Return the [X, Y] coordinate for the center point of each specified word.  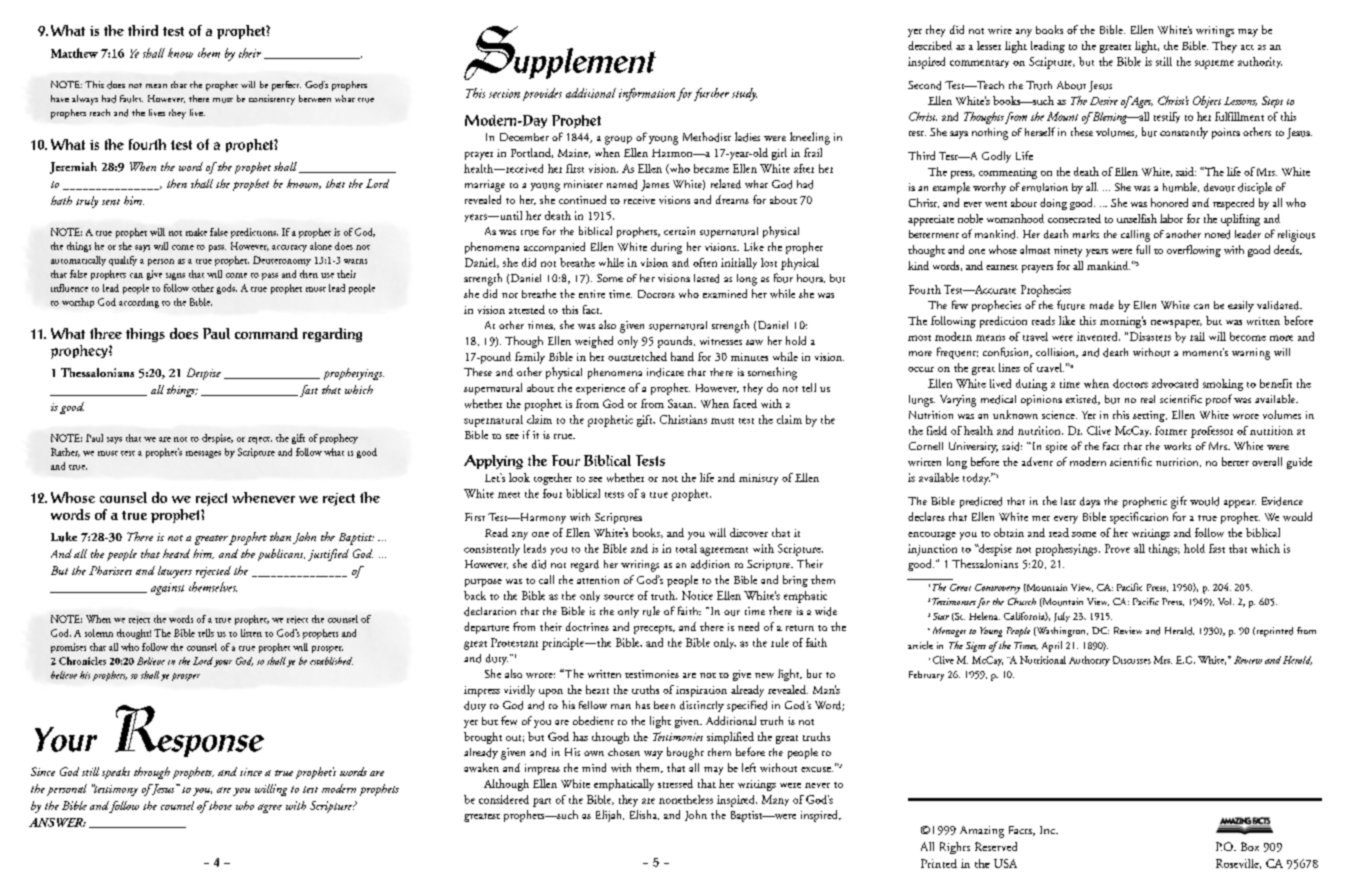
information [647, 94]
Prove [1117, 548]
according [139, 303]
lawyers [175, 572]
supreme [1214, 64]
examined [725, 293]
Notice [697, 595]
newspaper [1176, 324]
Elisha [644, 815]
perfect [286, 86]
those [219, 805]
